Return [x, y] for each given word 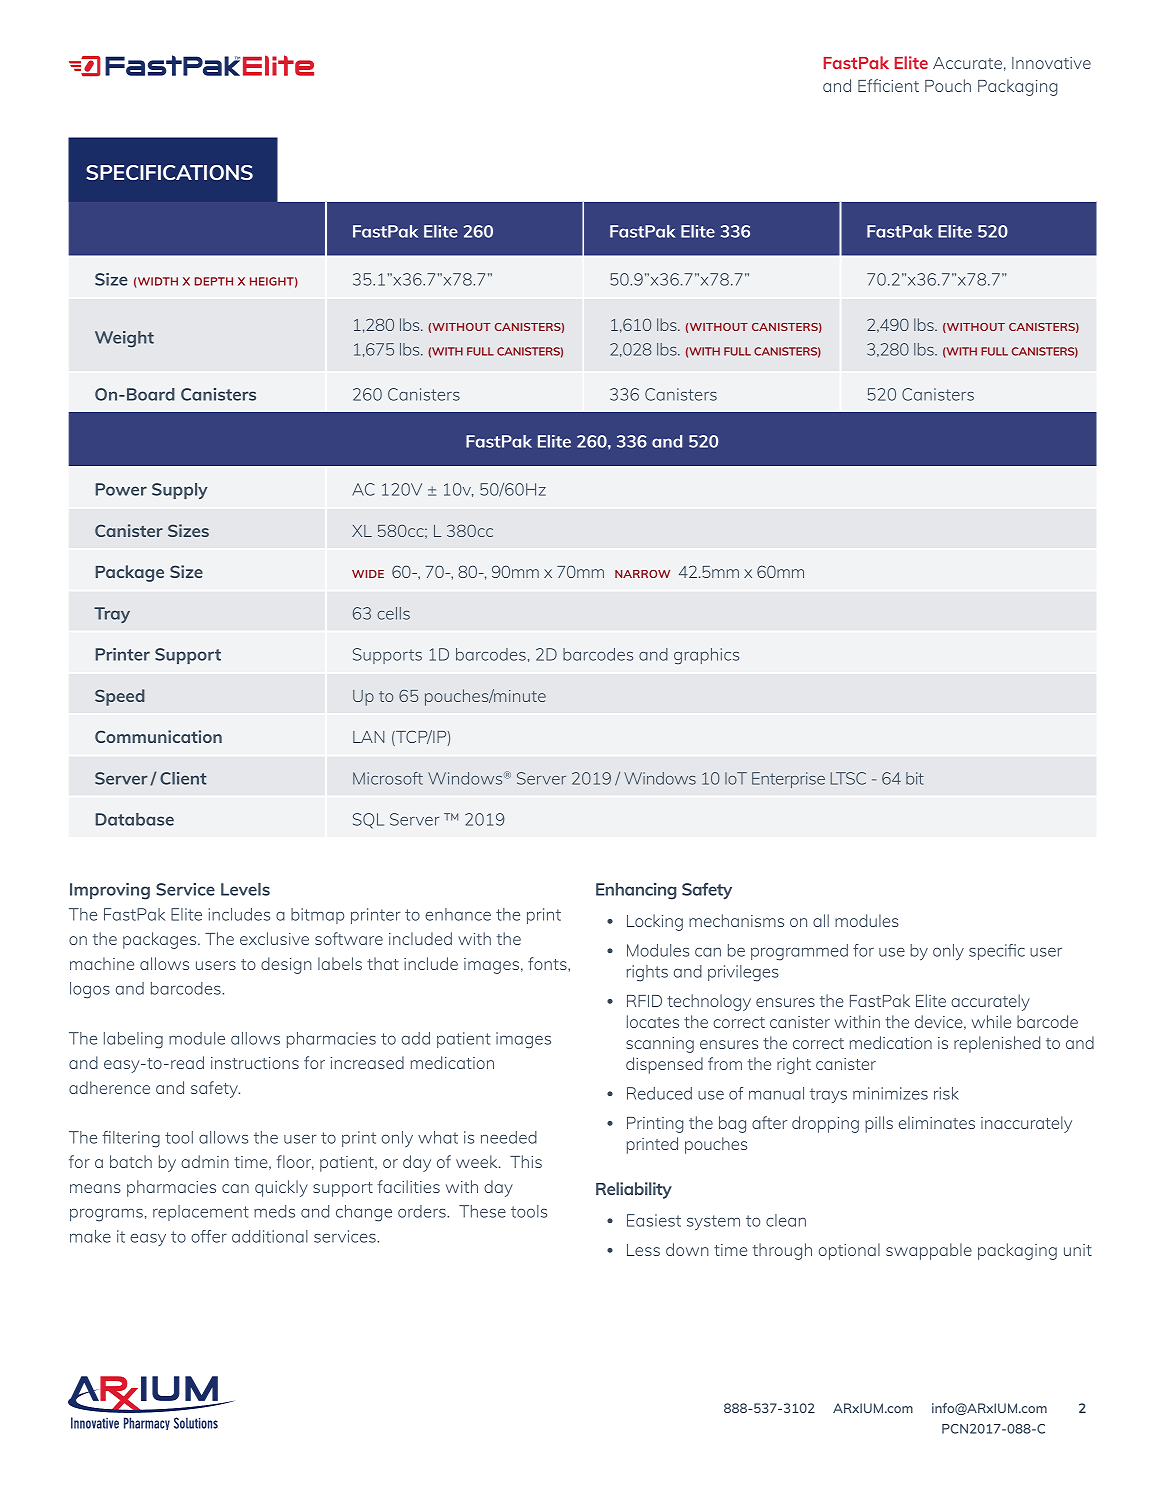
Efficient [888, 85]
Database [134, 819]
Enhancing [636, 891]
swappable [929, 1251]
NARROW [642, 574]
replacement [201, 1213]
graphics [706, 656]
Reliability [634, 1190]
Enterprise [788, 780]
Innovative [1051, 63]
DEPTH [214, 281]
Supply [180, 491]
